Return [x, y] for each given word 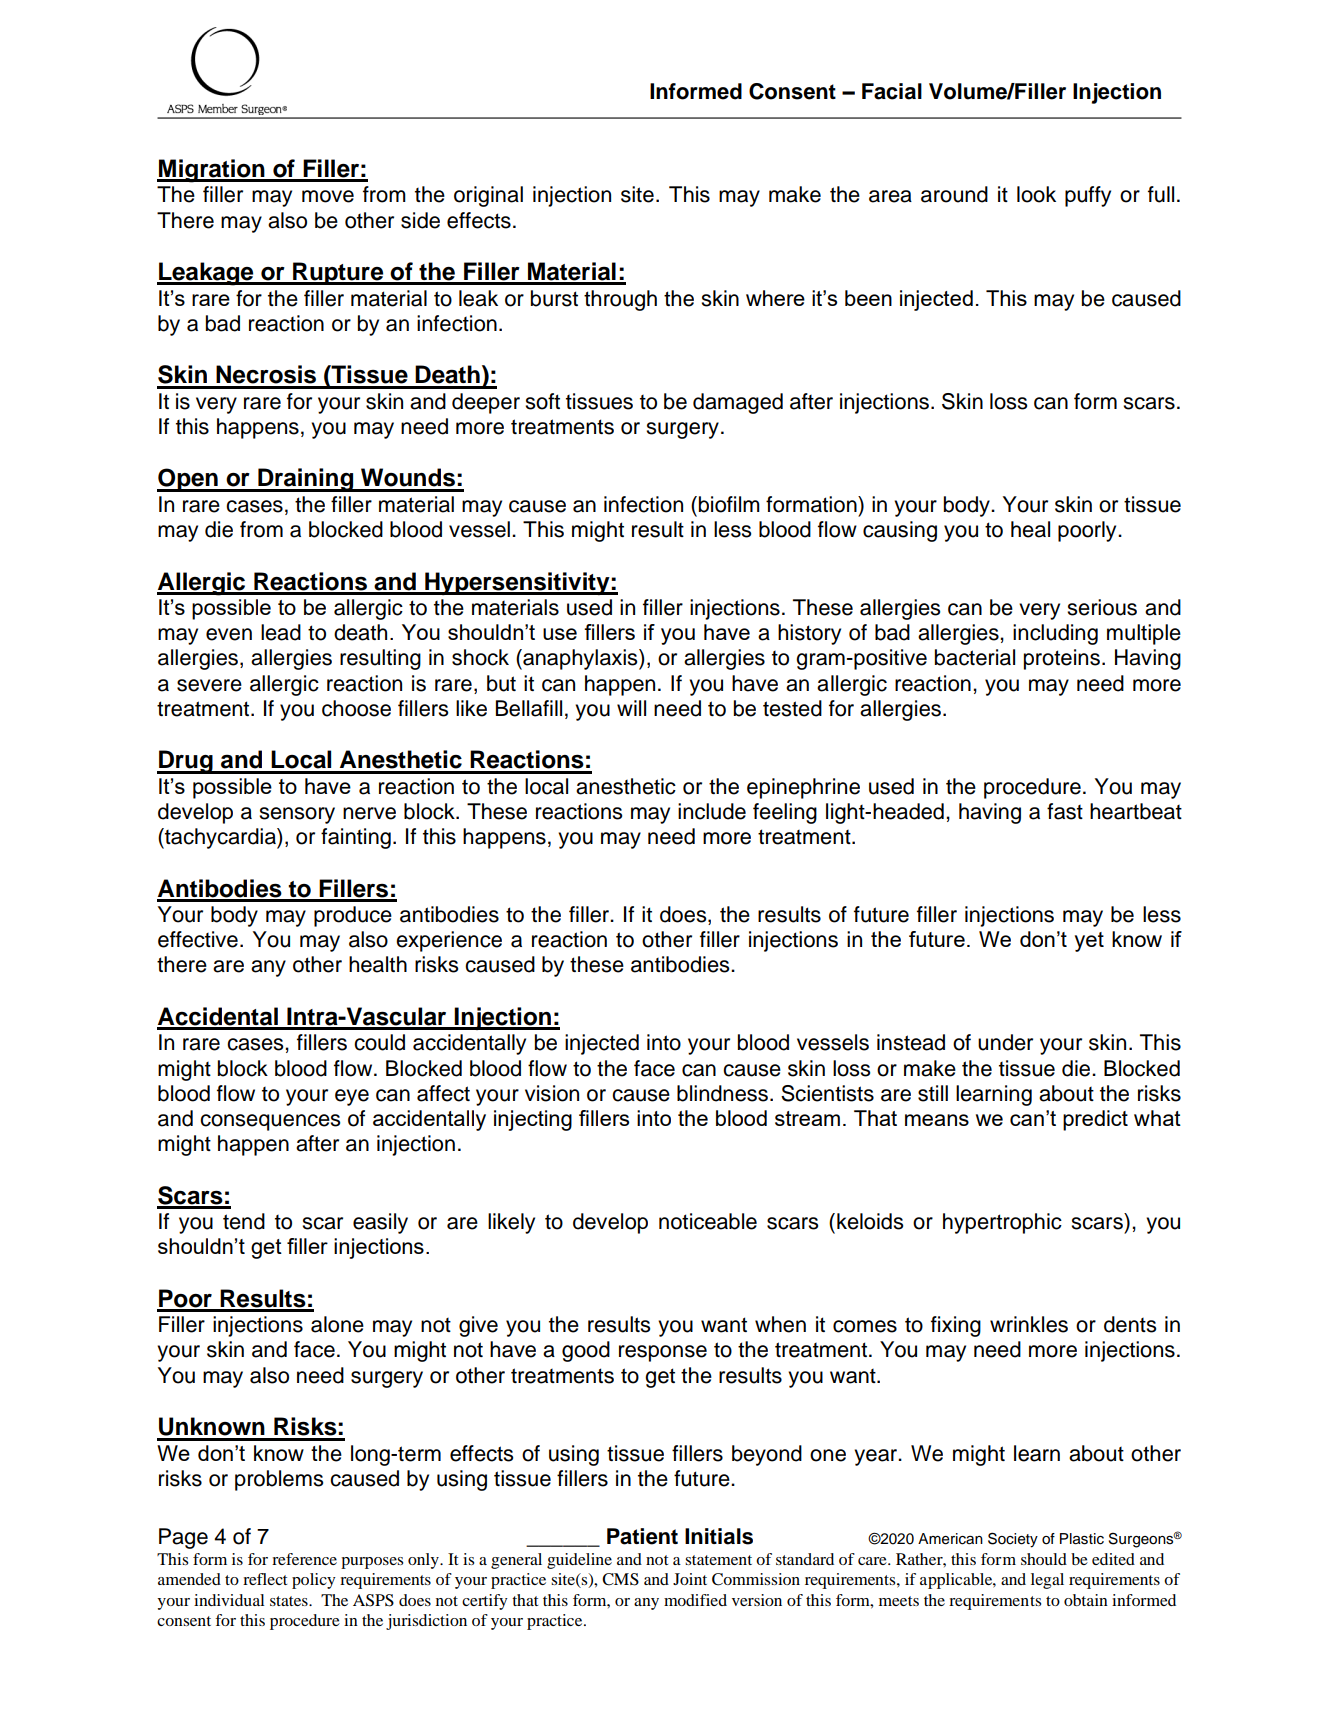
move [328, 196]
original [488, 196]
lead [281, 632]
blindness [722, 1093]
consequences [270, 1122]
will [631, 708]
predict [1095, 1120]
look [1036, 194]
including [1055, 634]
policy [314, 1581]
